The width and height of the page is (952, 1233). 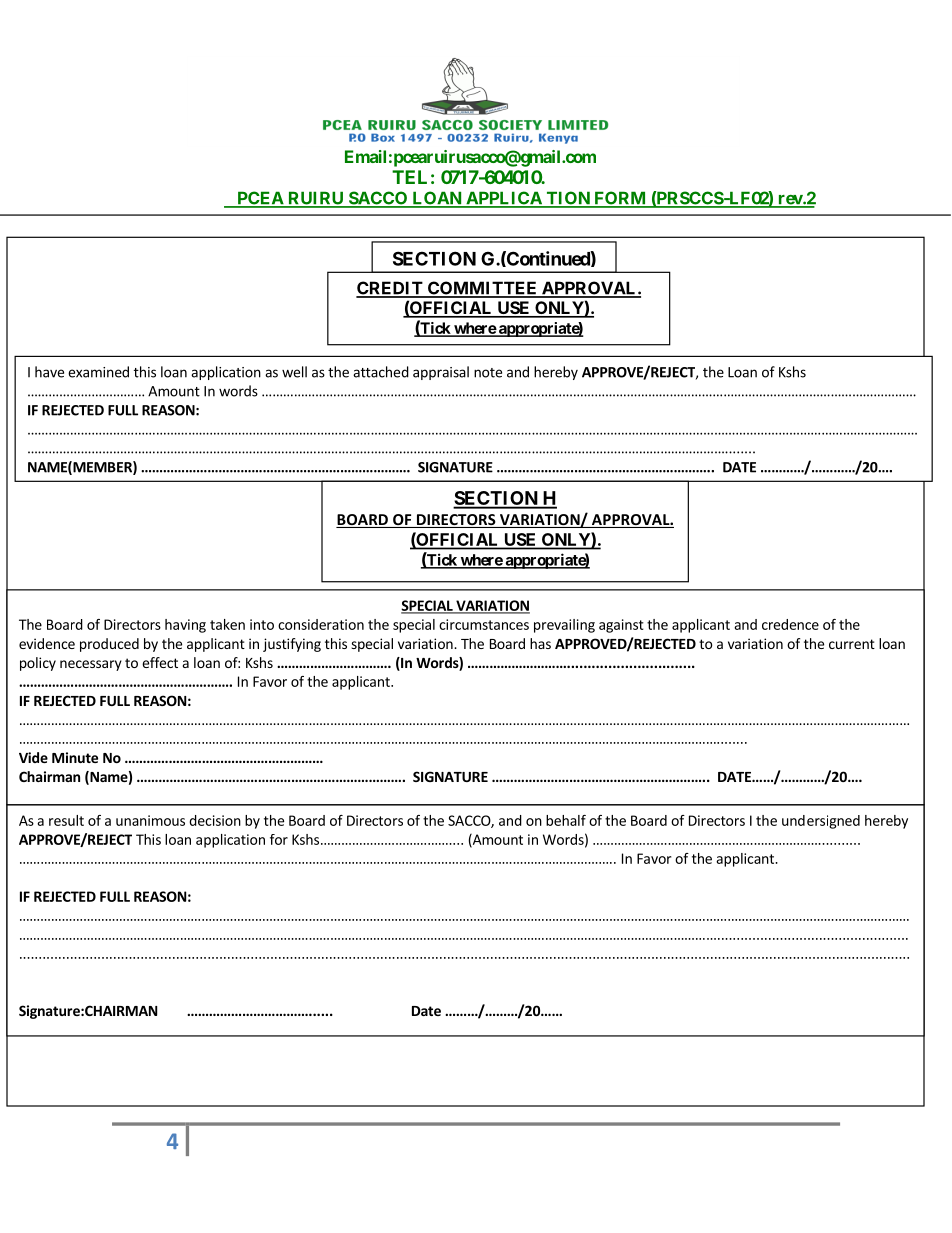 What do you see at coordinates (390, 289) in the page?
I see `CREDIT` at bounding box center [390, 289].
